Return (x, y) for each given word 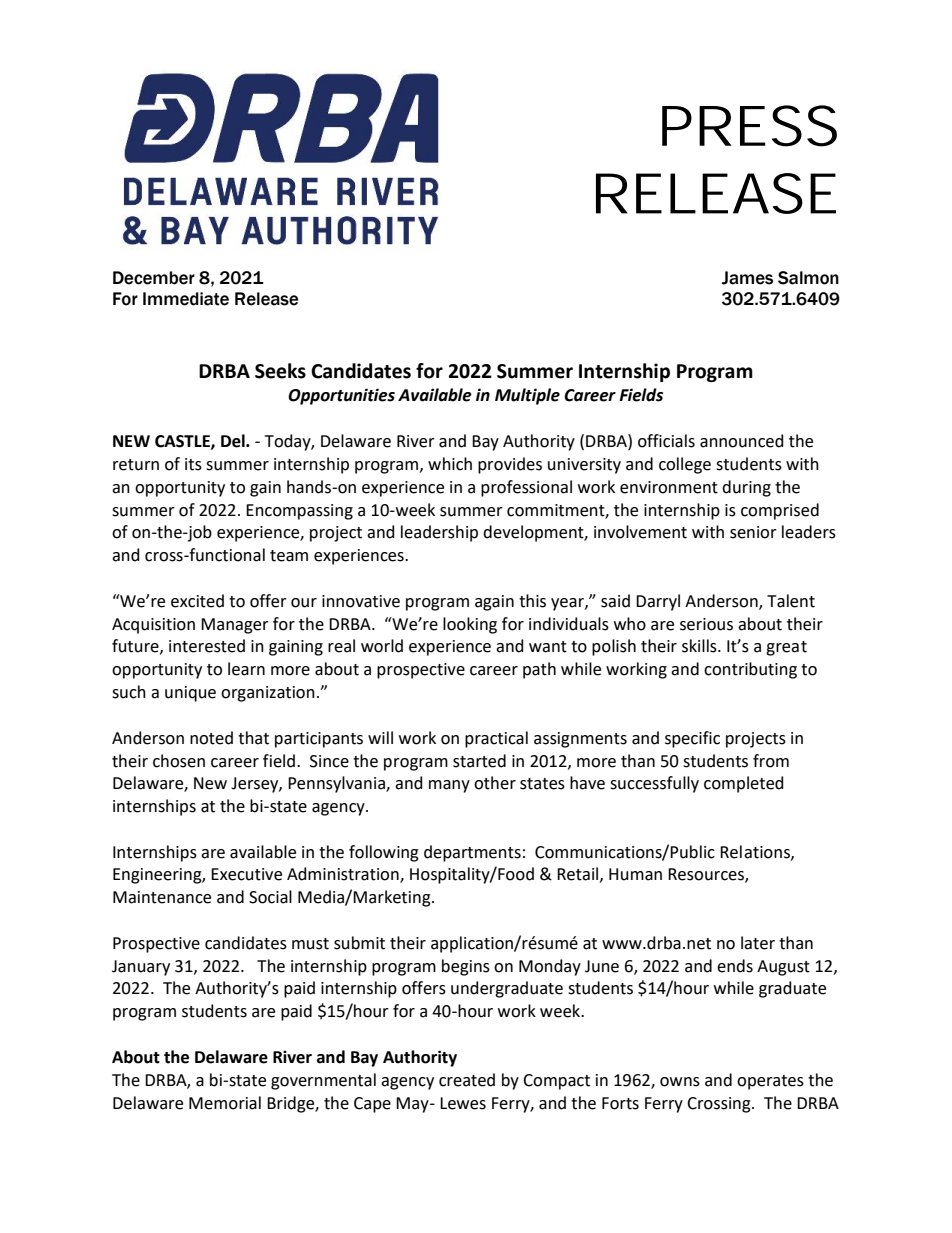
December (154, 278)
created (467, 1080)
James (747, 278)
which (450, 464)
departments (472, 853)
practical (496, 739)
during (746, 488)
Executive (246, 874)
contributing (750, 670)
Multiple (527, 396)
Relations (756, 852)
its (193, 464)
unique (190, 694)
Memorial (225, 1103)
